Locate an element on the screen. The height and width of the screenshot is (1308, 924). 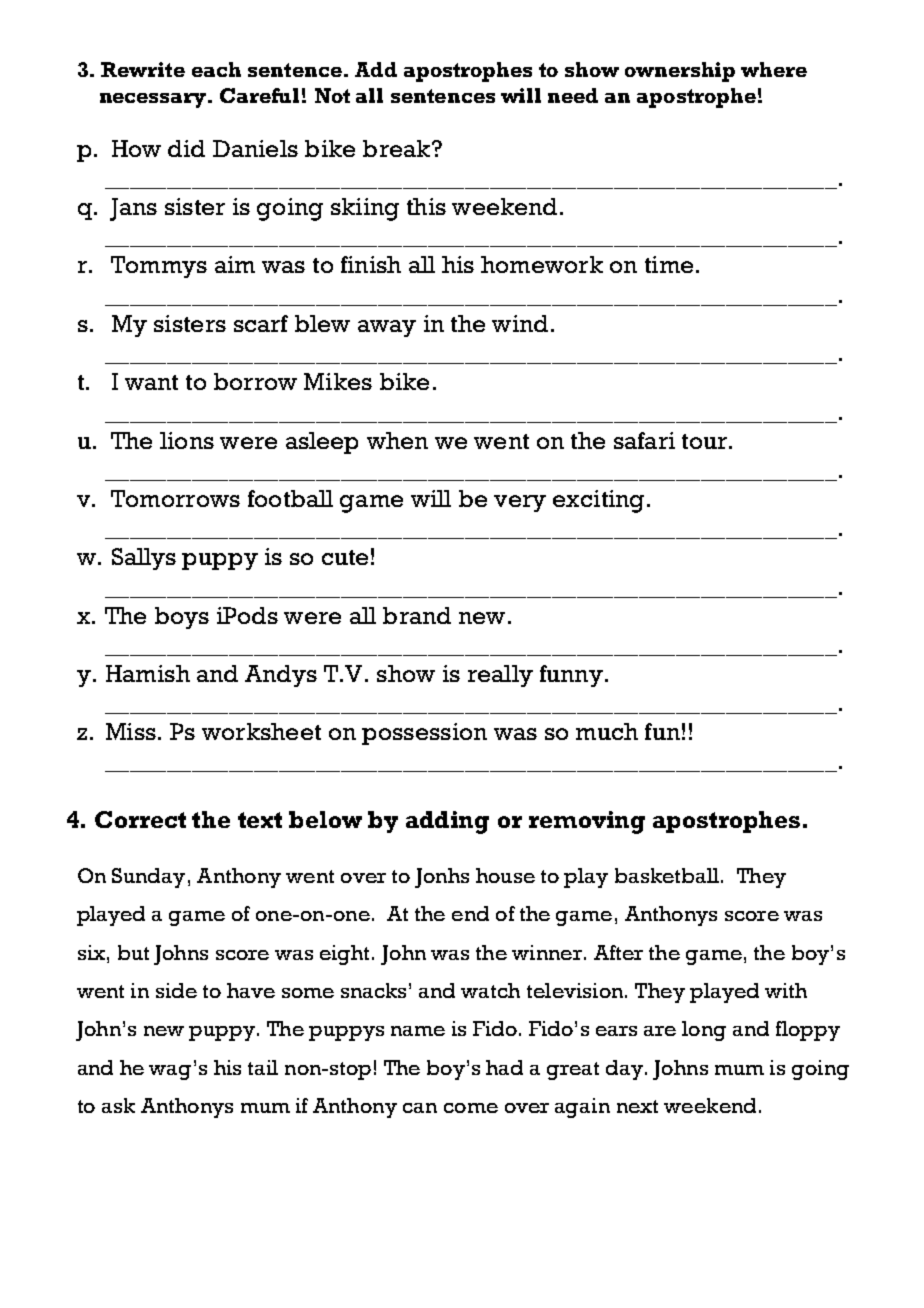
boys is located at coordinates (182, 618).
